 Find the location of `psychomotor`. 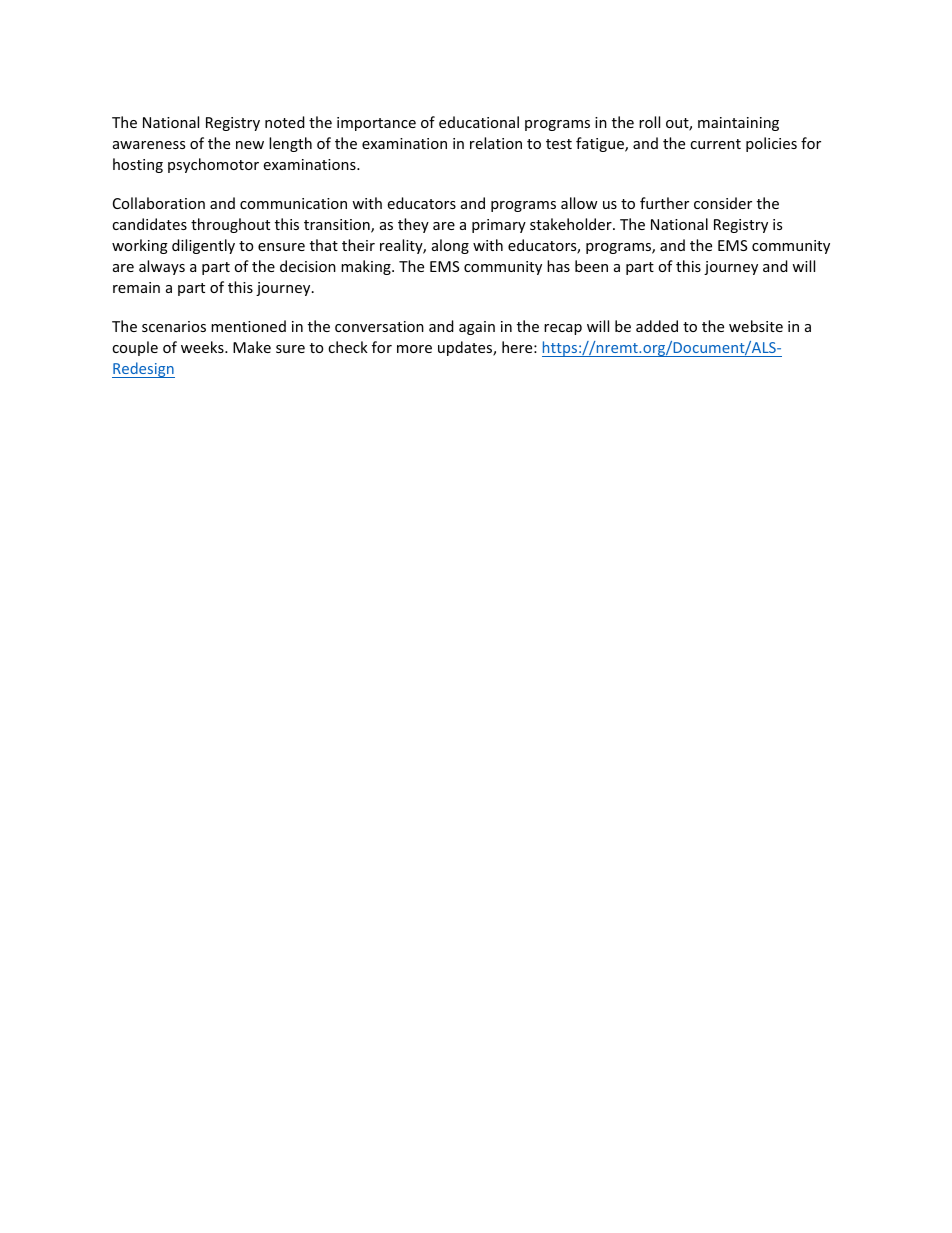

psychomotor is located at coordinates (213, 165).
